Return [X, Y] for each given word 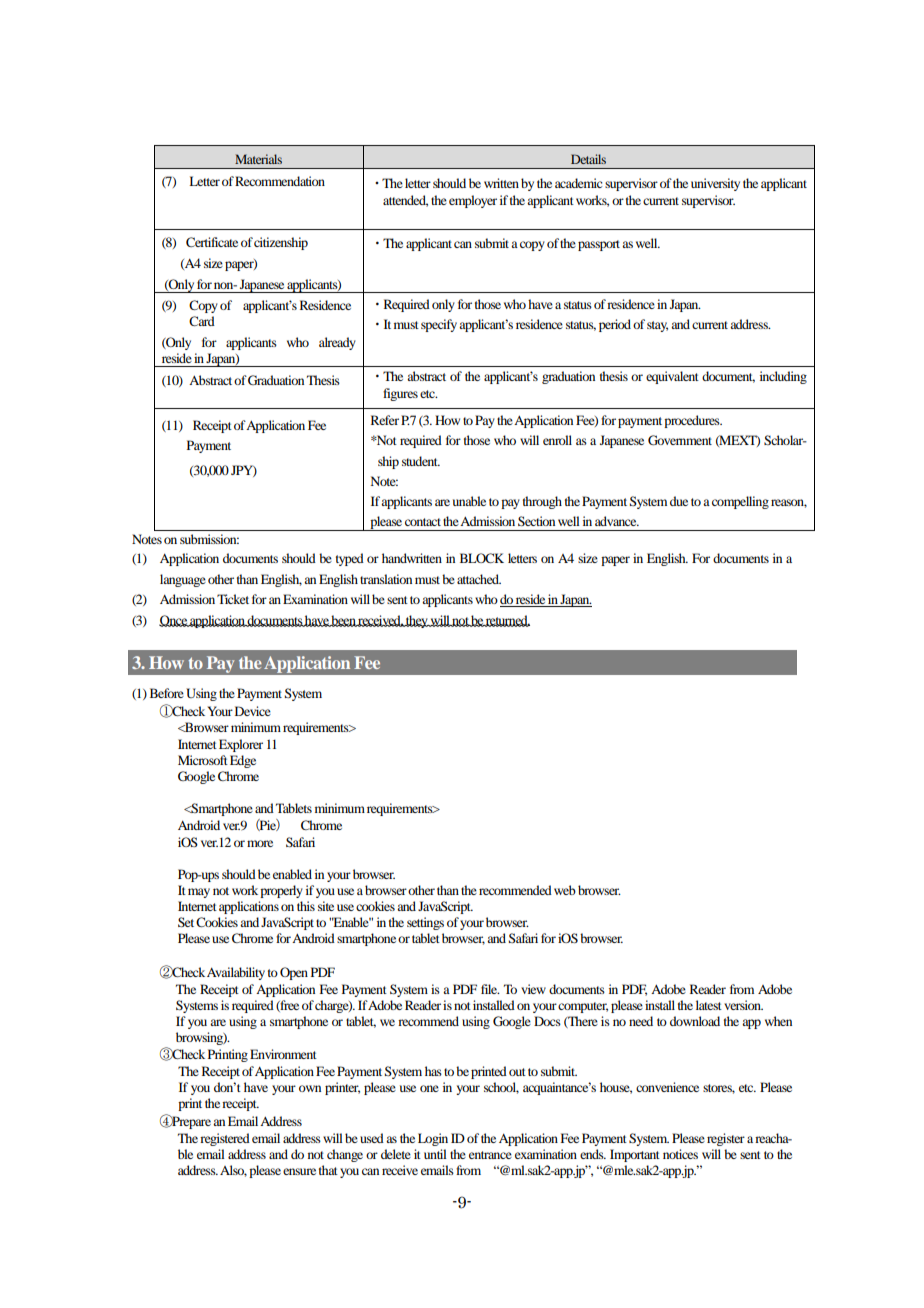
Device [253, 711]
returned [507, 621]
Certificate [212, 242]
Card [202, 321]
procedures [693, 421]
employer [473, 201]
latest [709, 1005]
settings [425, 923]
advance [617, 521]
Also [233, 1171]
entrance [490, 1155]
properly [281, 891]
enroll [557, 440]
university [715, 184]
